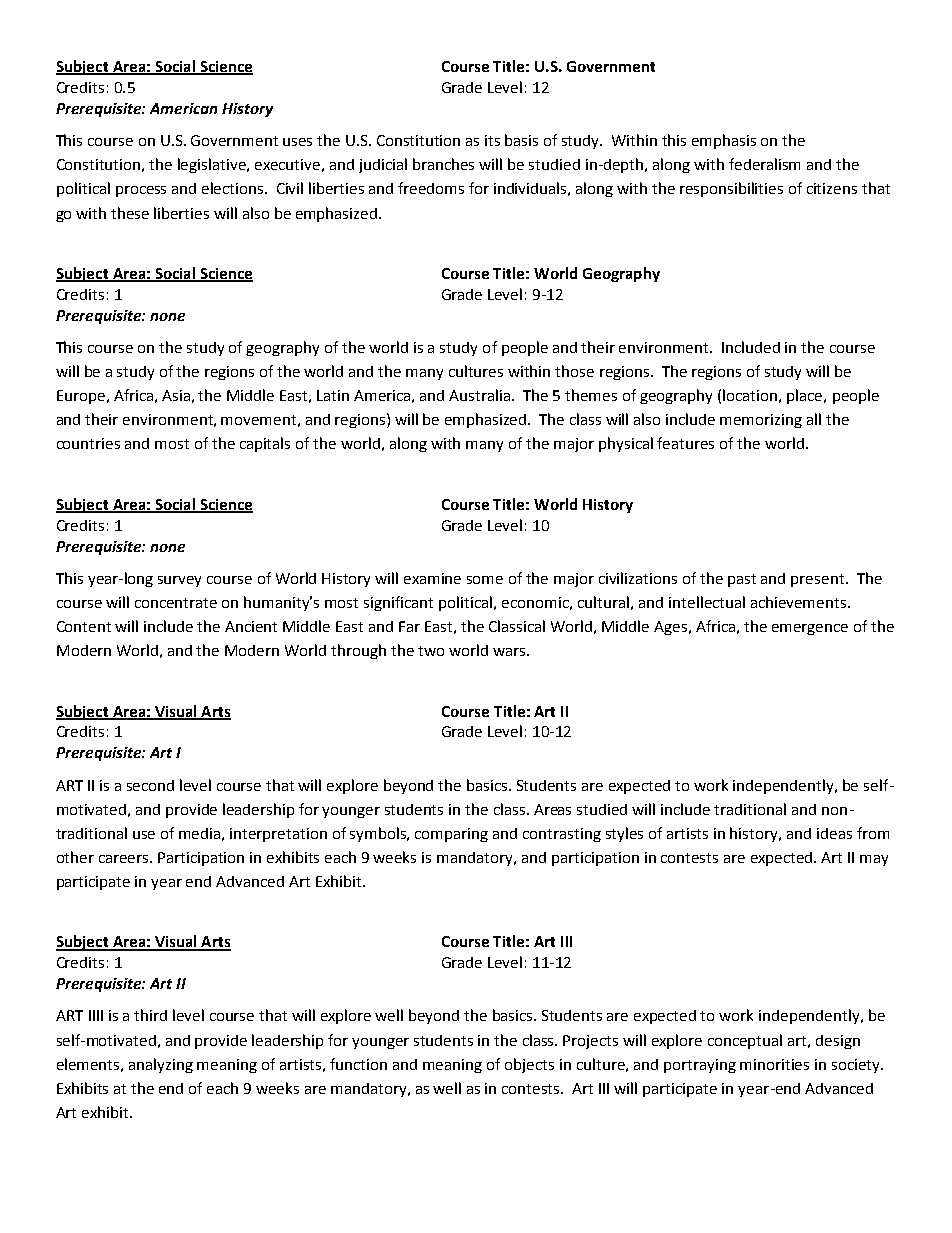 The height and width of the document is (1233, 952). I want to click on third, so click(150, 1015).
